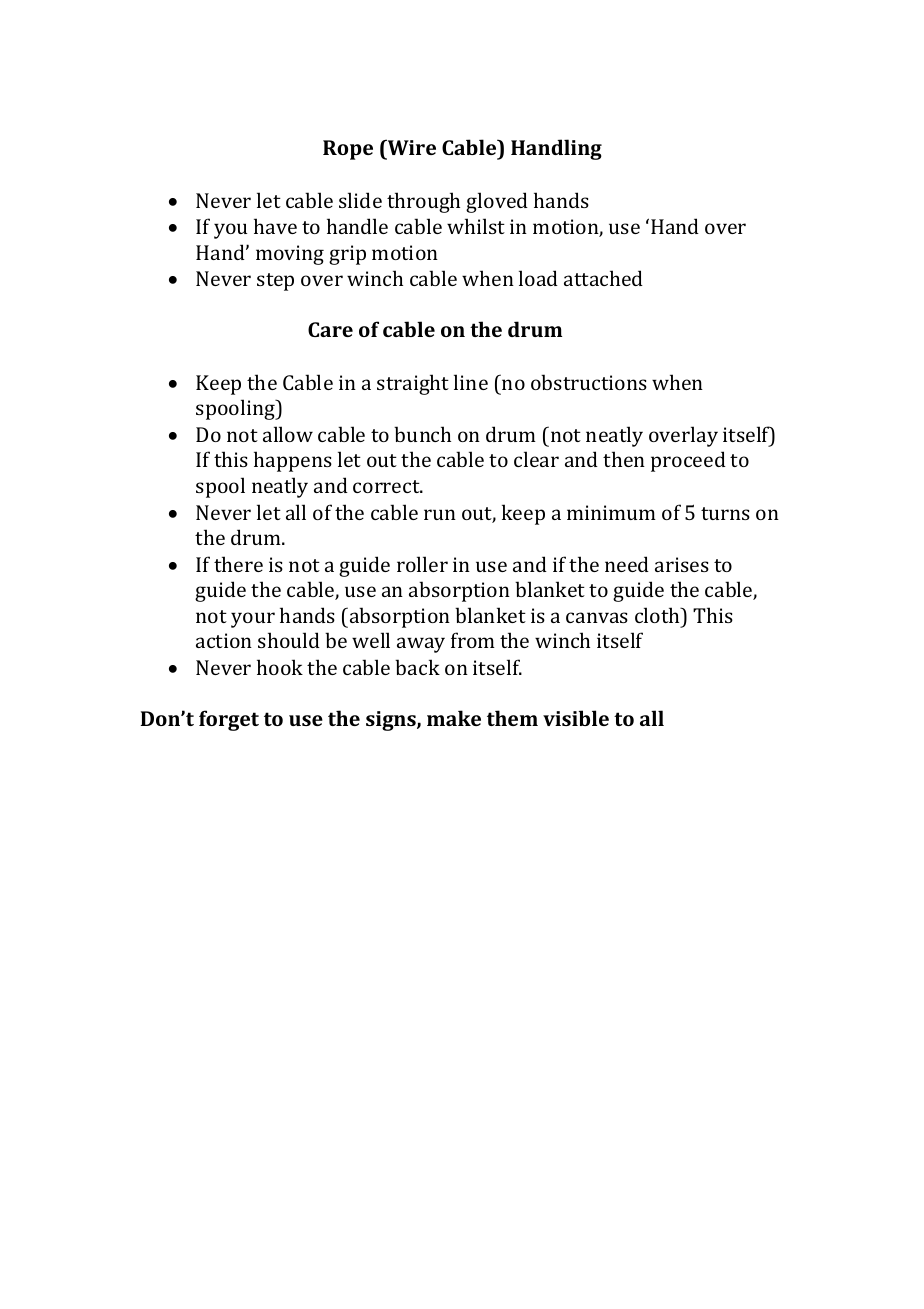 This page has height=1309, width=924. What do you see at coordinates (603, 278) in the page?
I see `attached` at bounding box center [603, 278].
